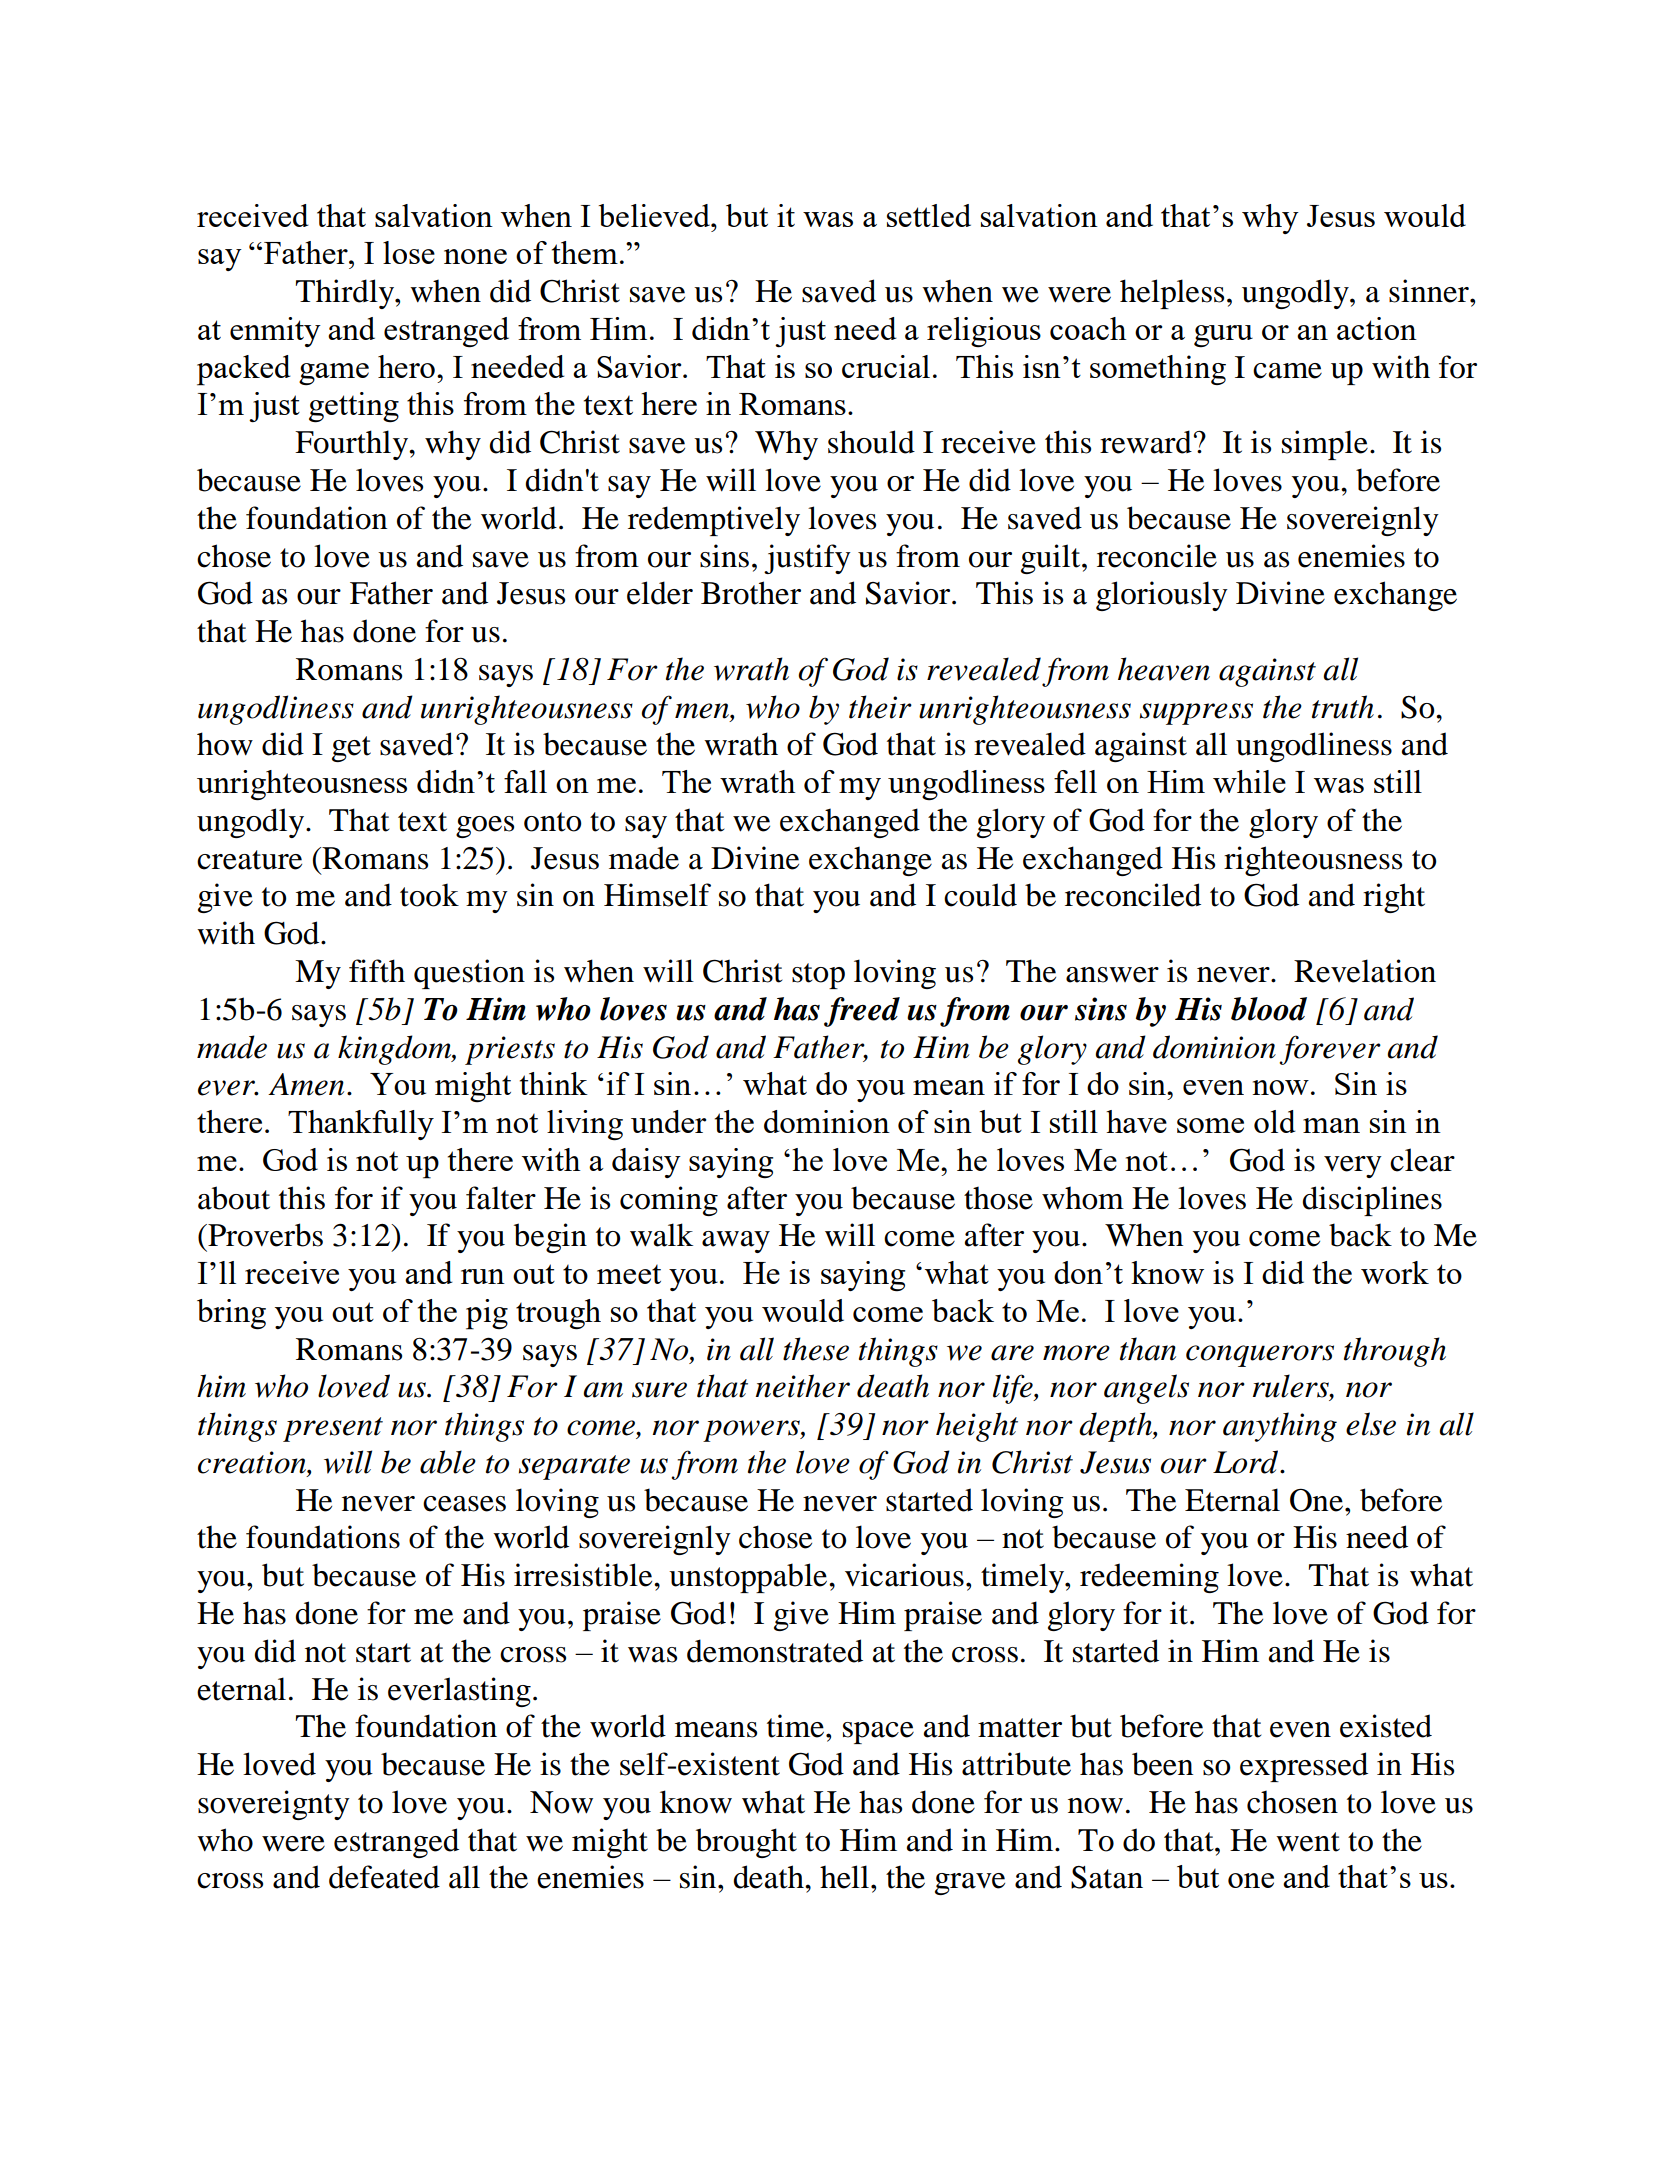 The height and width of the page is (2167, 1675). Describe the element at coordinates (862, 1012) in the page. I see `freed` at that location.
